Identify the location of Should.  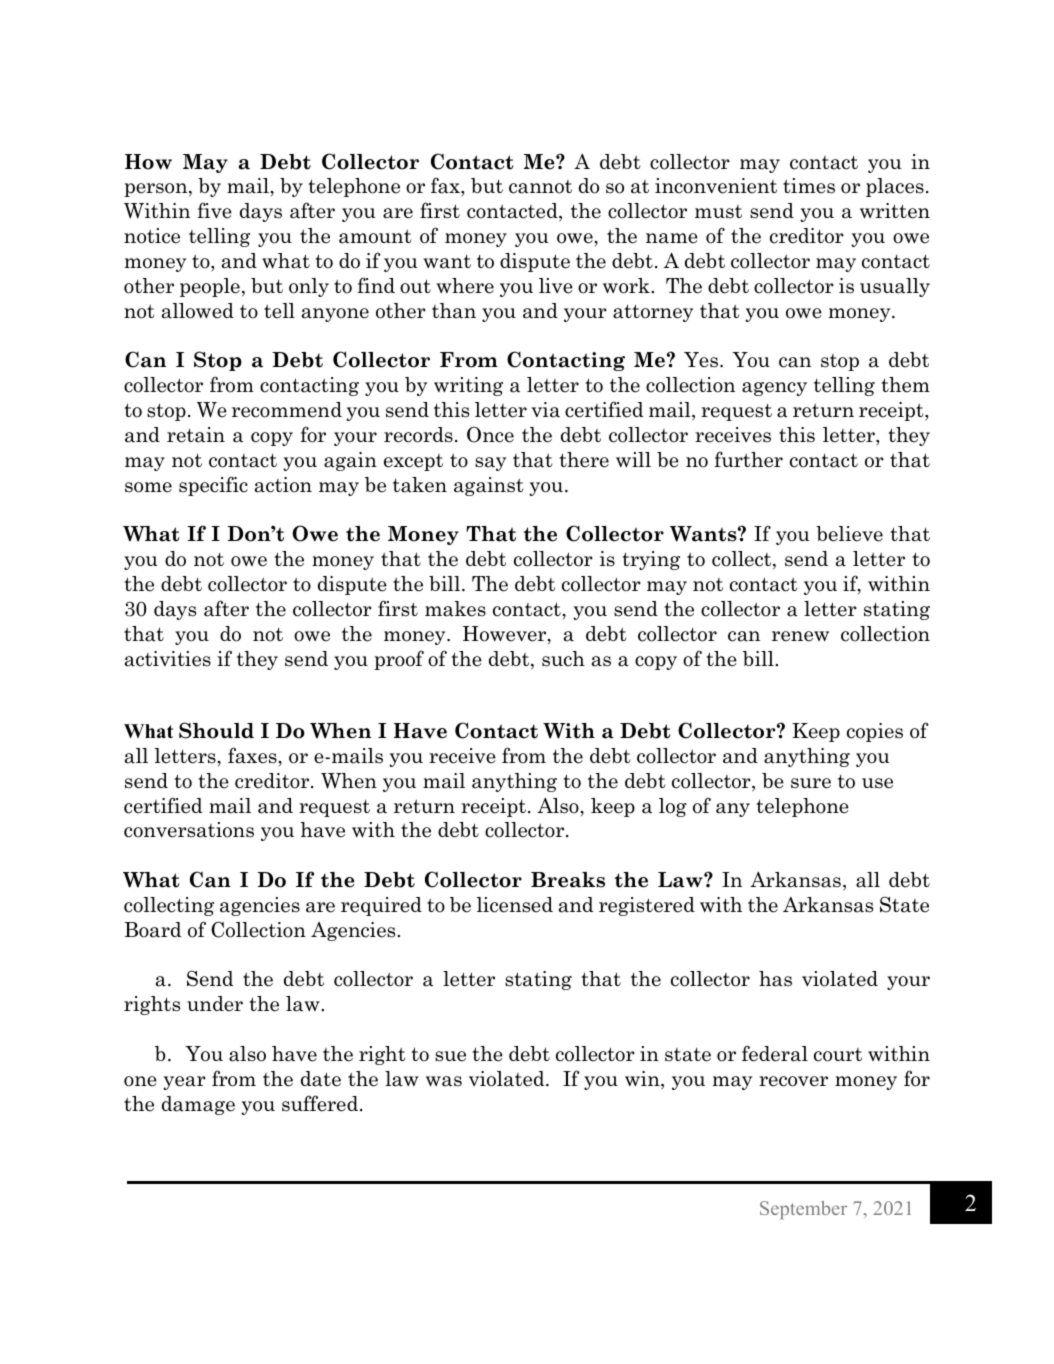
(216, 730).
